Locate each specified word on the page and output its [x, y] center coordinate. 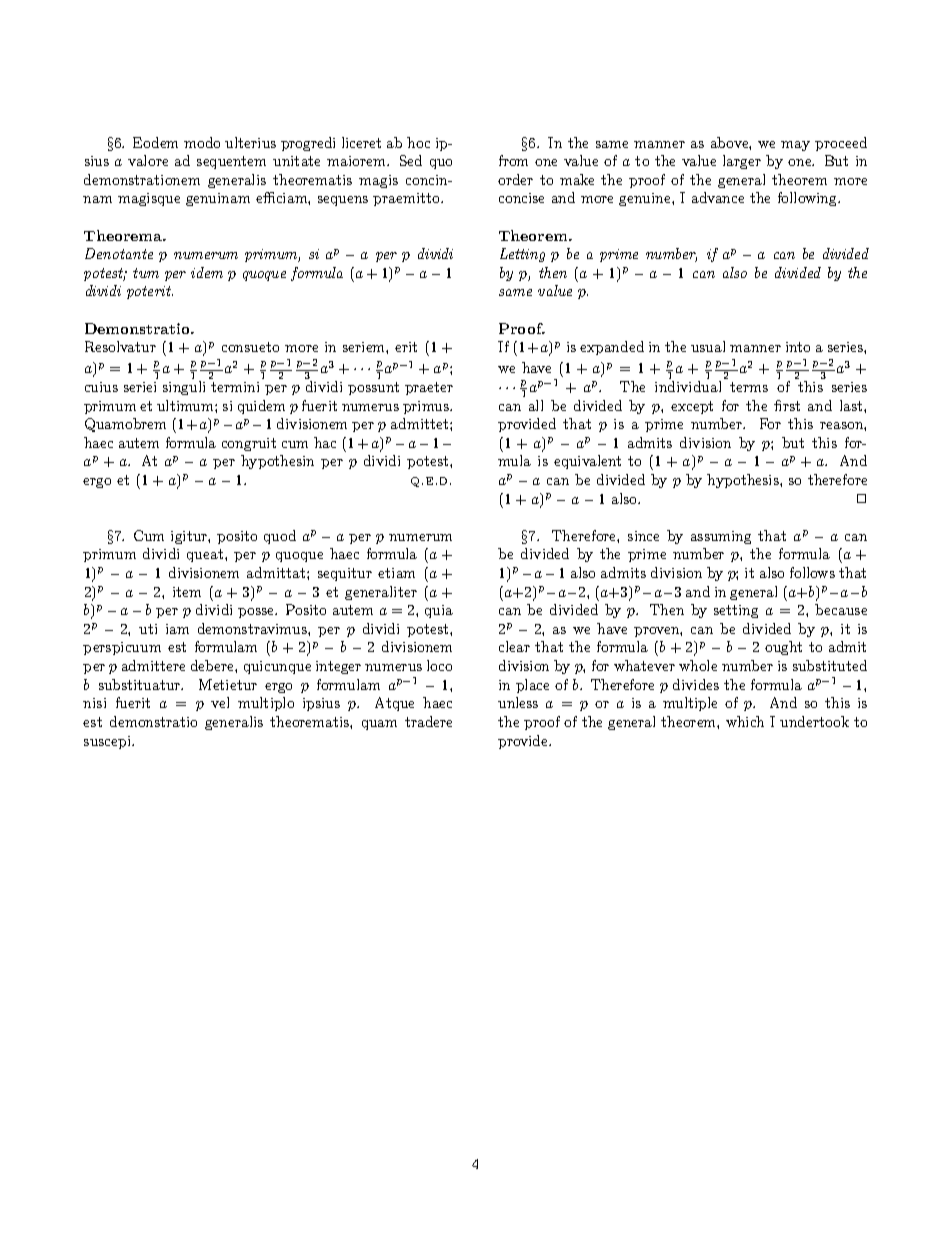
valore [148, 160]
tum [146, 273]
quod [280, 537]
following [809, 199]
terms [749, 387]
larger [742, 162]
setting [736, 611]
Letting [522, 255]
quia [439, 611]
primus [427, 407]
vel [220, 702]
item [187, 592]
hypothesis [744, 481]
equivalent [587, 462]
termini [235, 387]
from [513, 160]
